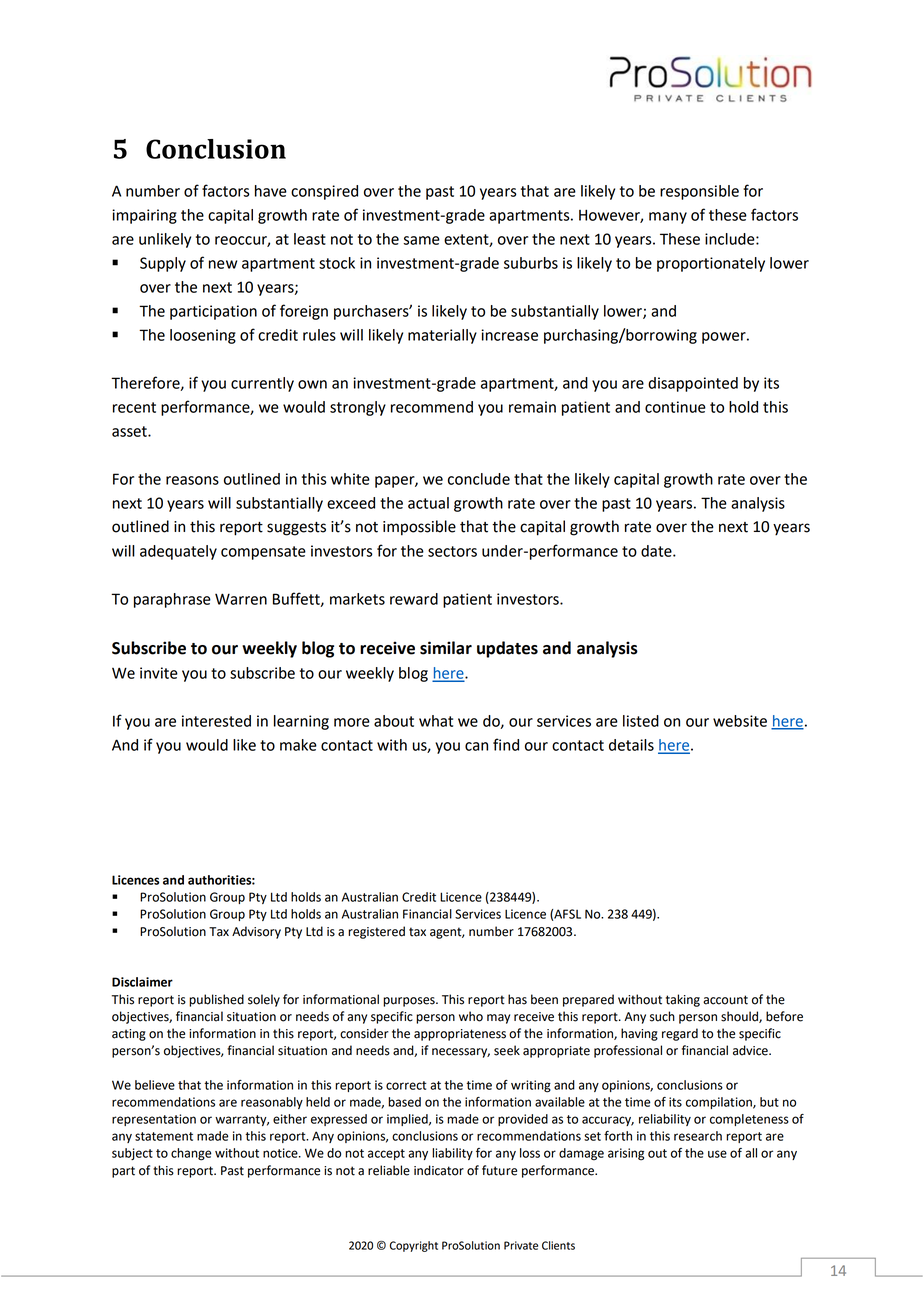 The width and height of the screenshot is (924, 1308). I want to click on use, so click(717, 1154).
